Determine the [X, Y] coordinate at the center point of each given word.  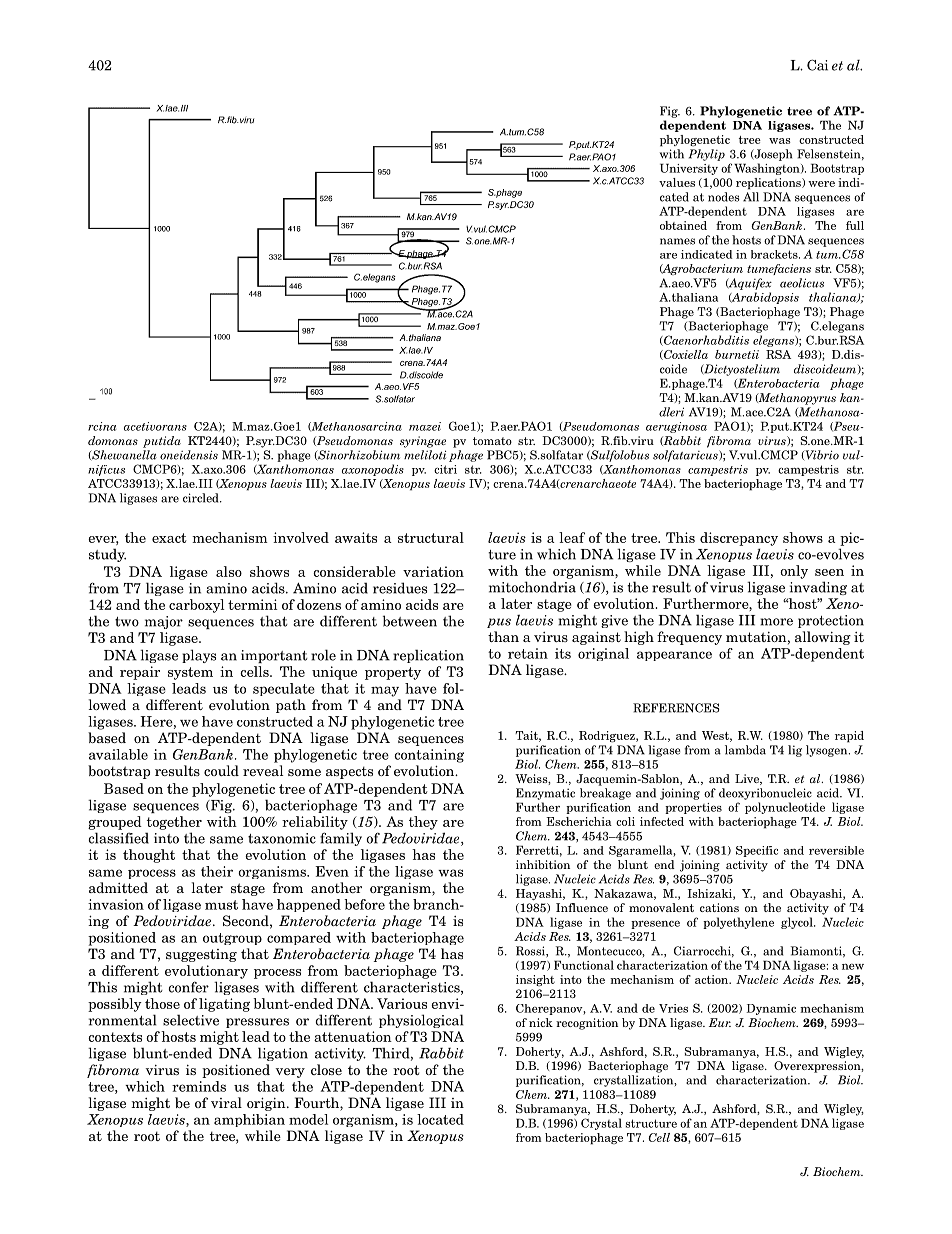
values [677, 182]
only [794, 572]
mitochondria [532, 587]
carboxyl [196, 606]
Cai [817, 65]
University [689, 169]
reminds [199, 1086]
